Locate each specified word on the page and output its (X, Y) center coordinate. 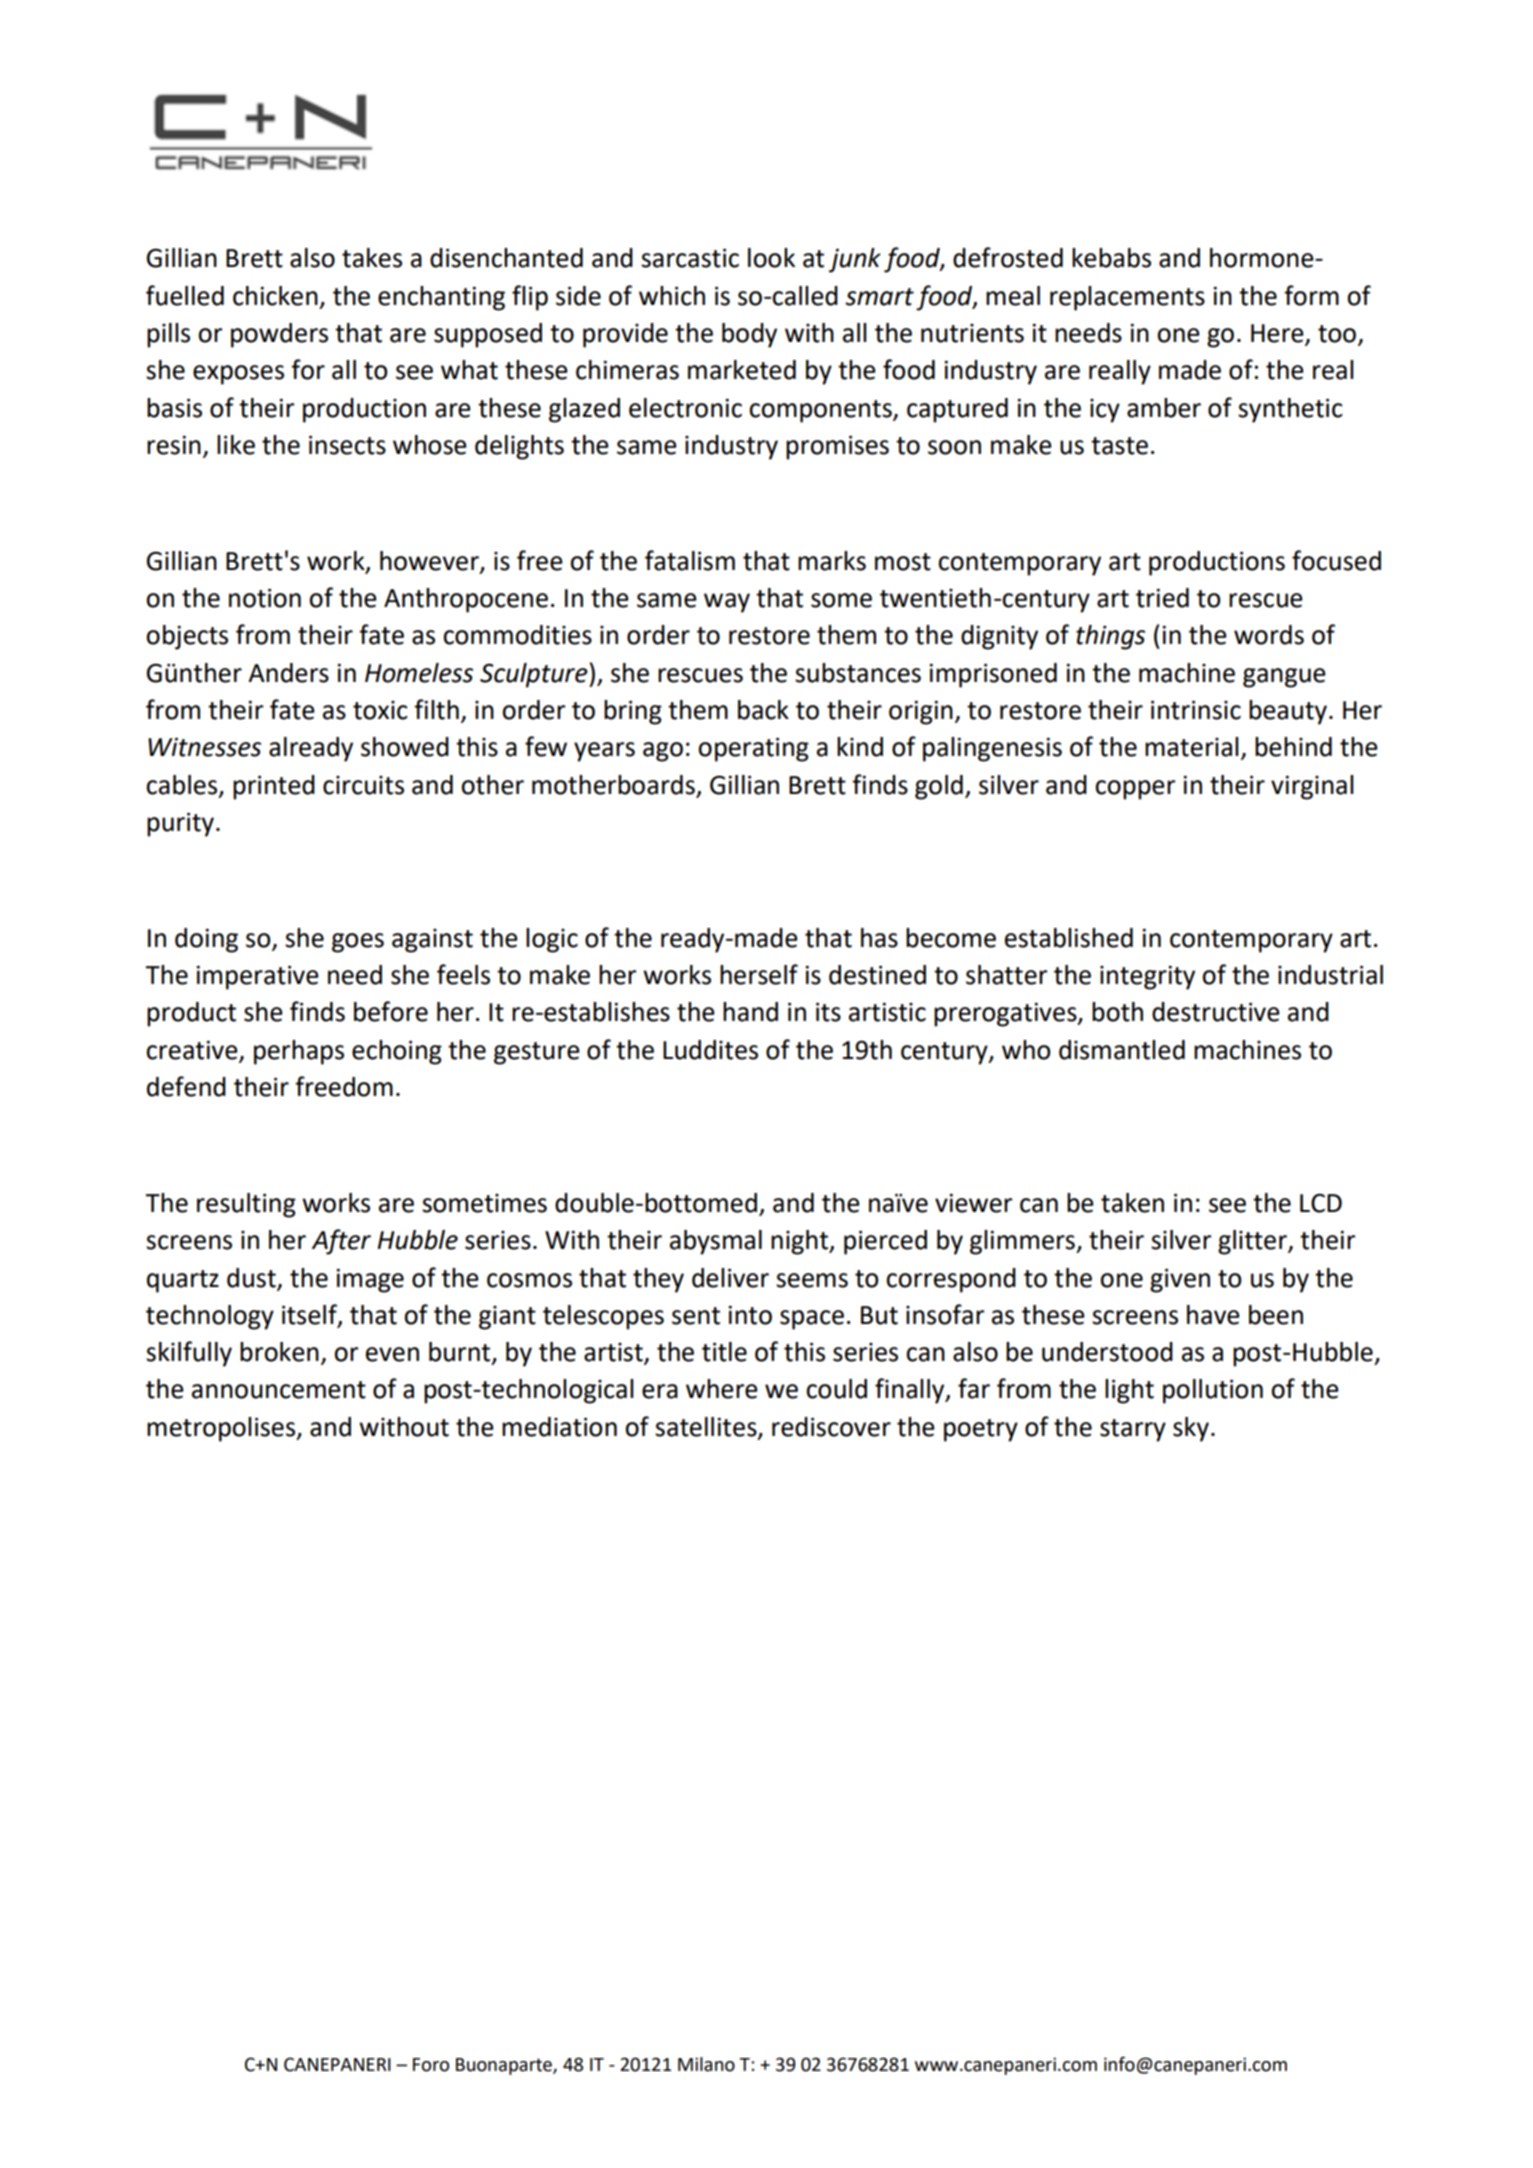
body (749, 335)
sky (1191, 1429)
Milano (706, 2064)
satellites (707, 1428)
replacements (1127, 298)
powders (279, 335)
